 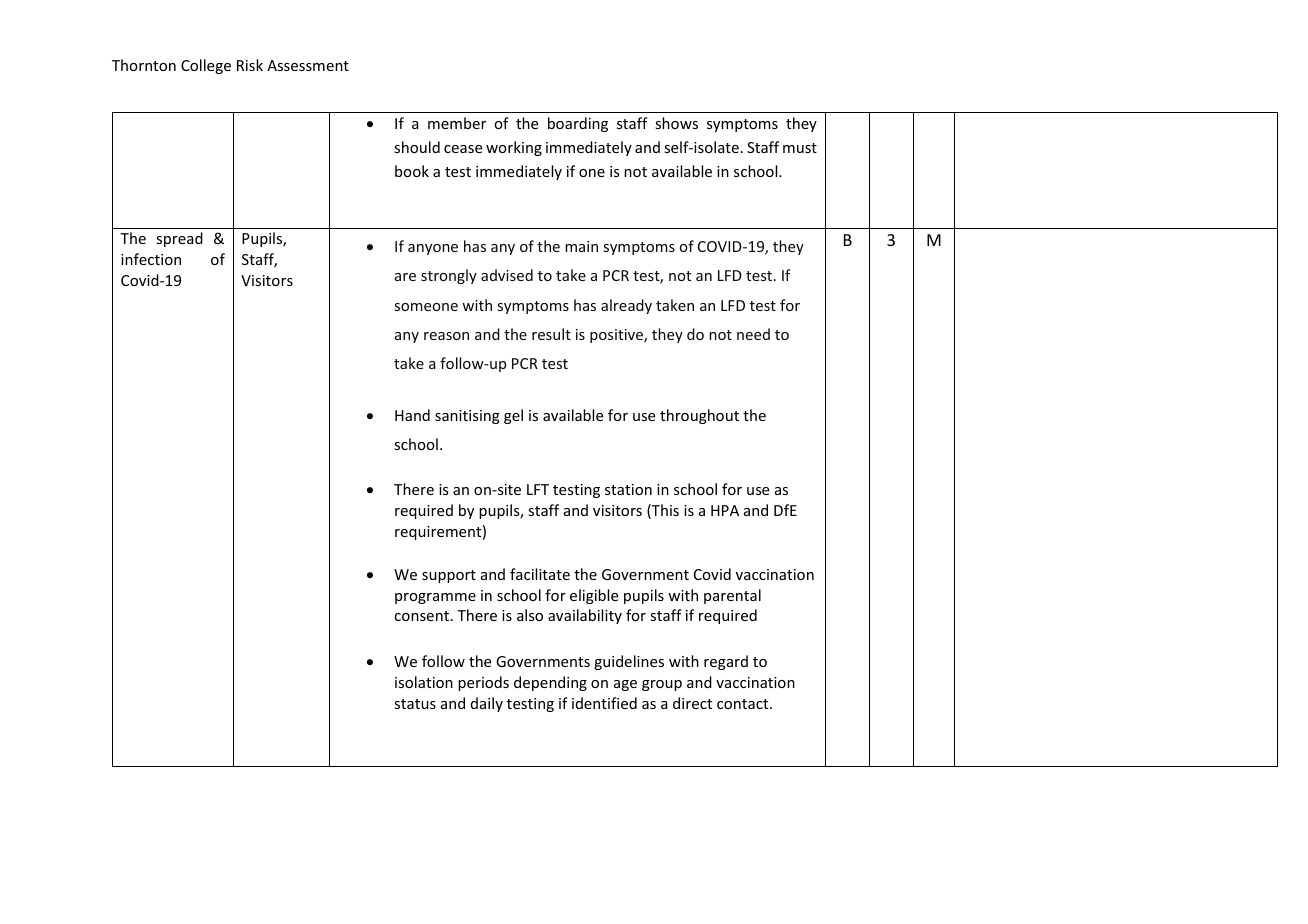 I want to click on Hand, so click(x=412, y=415).
